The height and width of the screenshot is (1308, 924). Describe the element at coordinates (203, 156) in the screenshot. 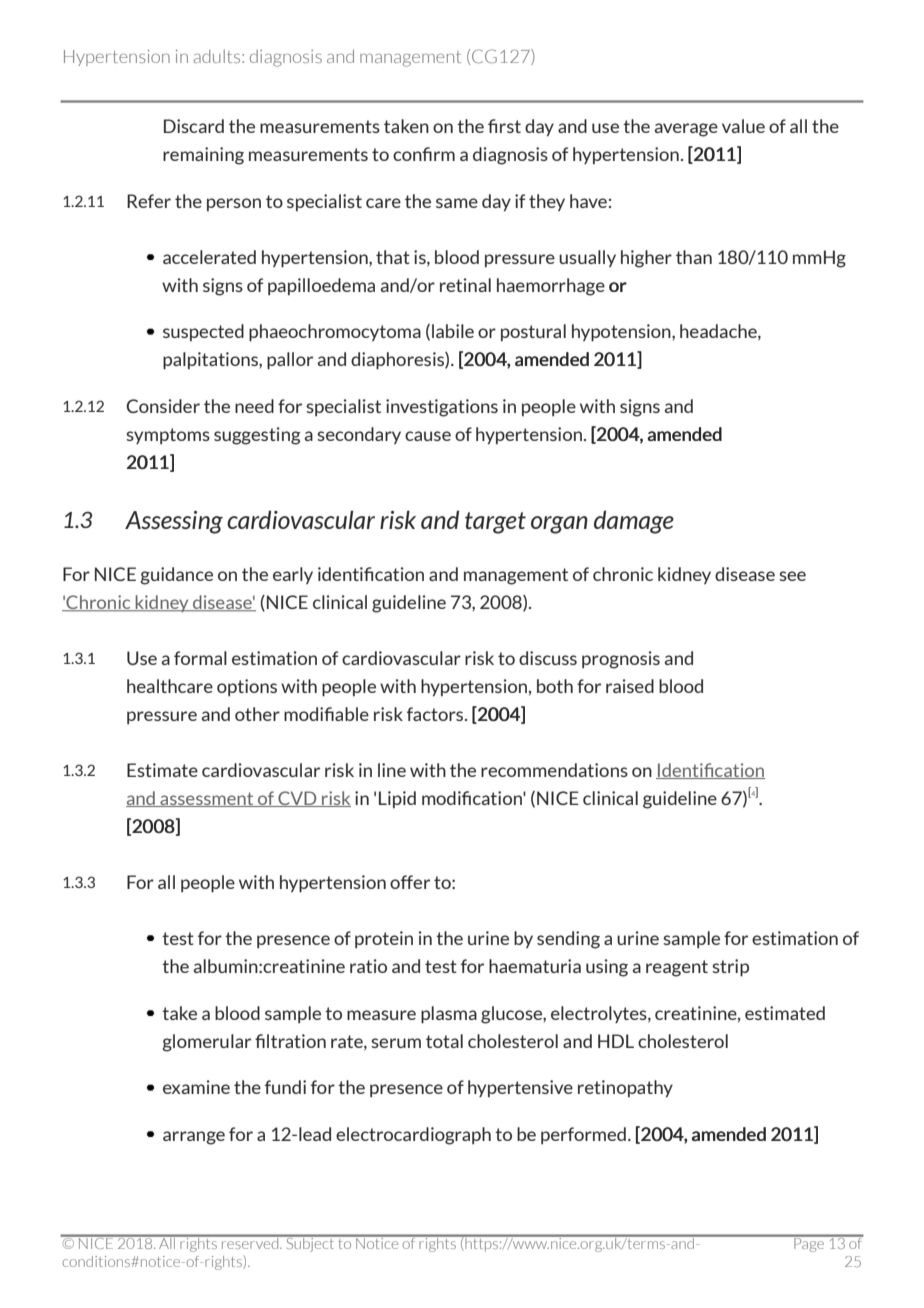

I see `remaining` at that location.
